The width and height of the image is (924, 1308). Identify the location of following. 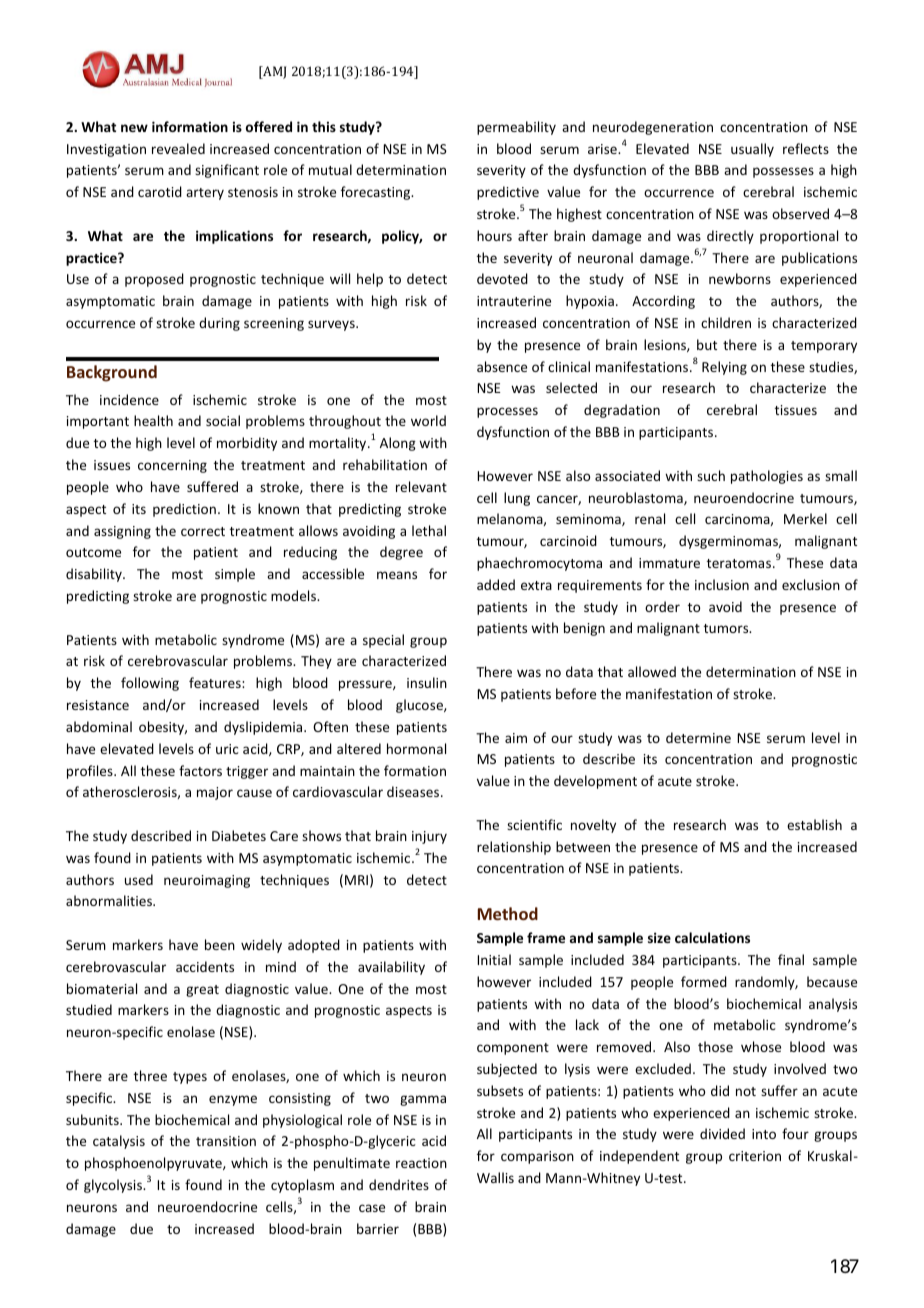
(150, 684).
